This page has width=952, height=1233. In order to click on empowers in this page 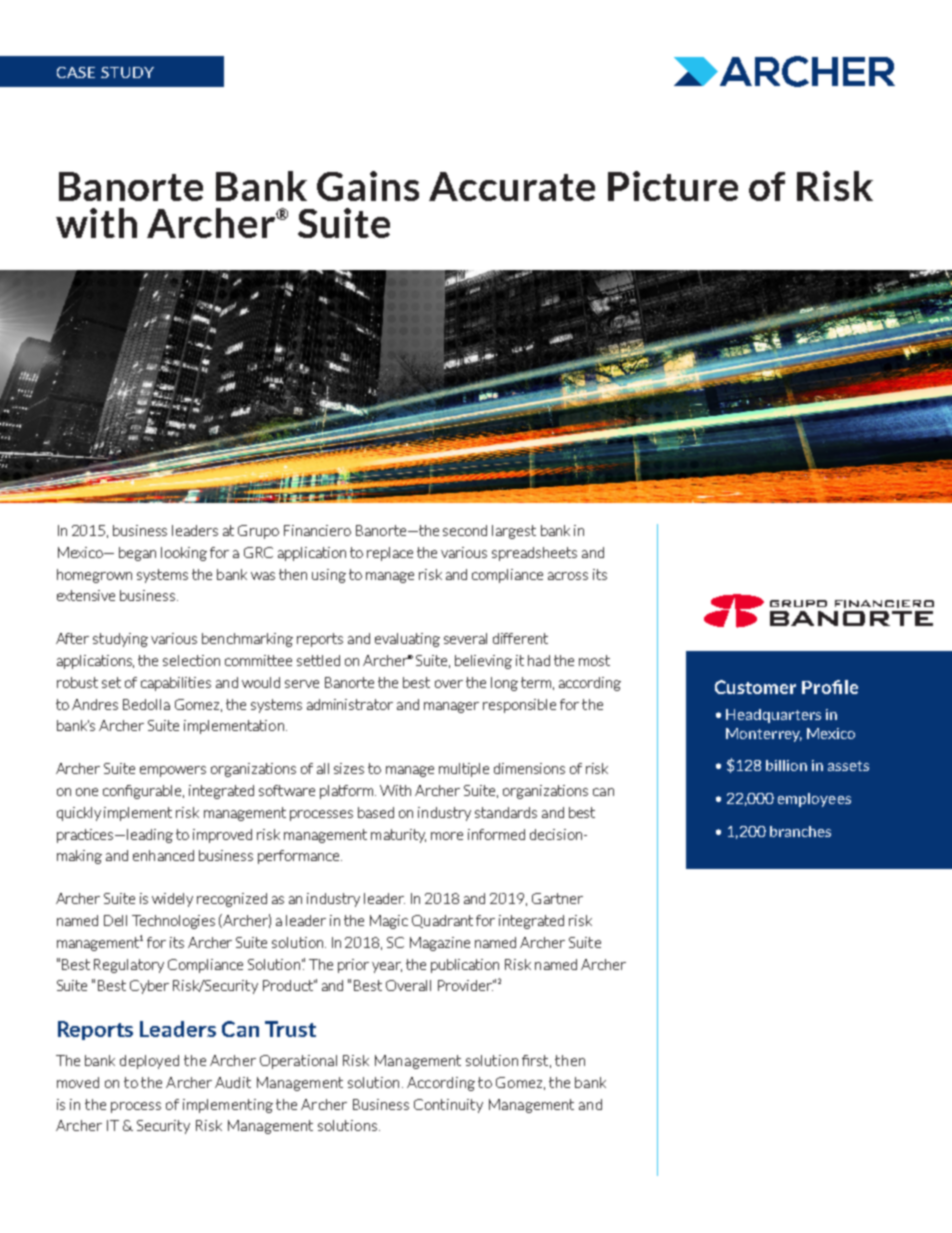, I will do `click(173, 771)`.
